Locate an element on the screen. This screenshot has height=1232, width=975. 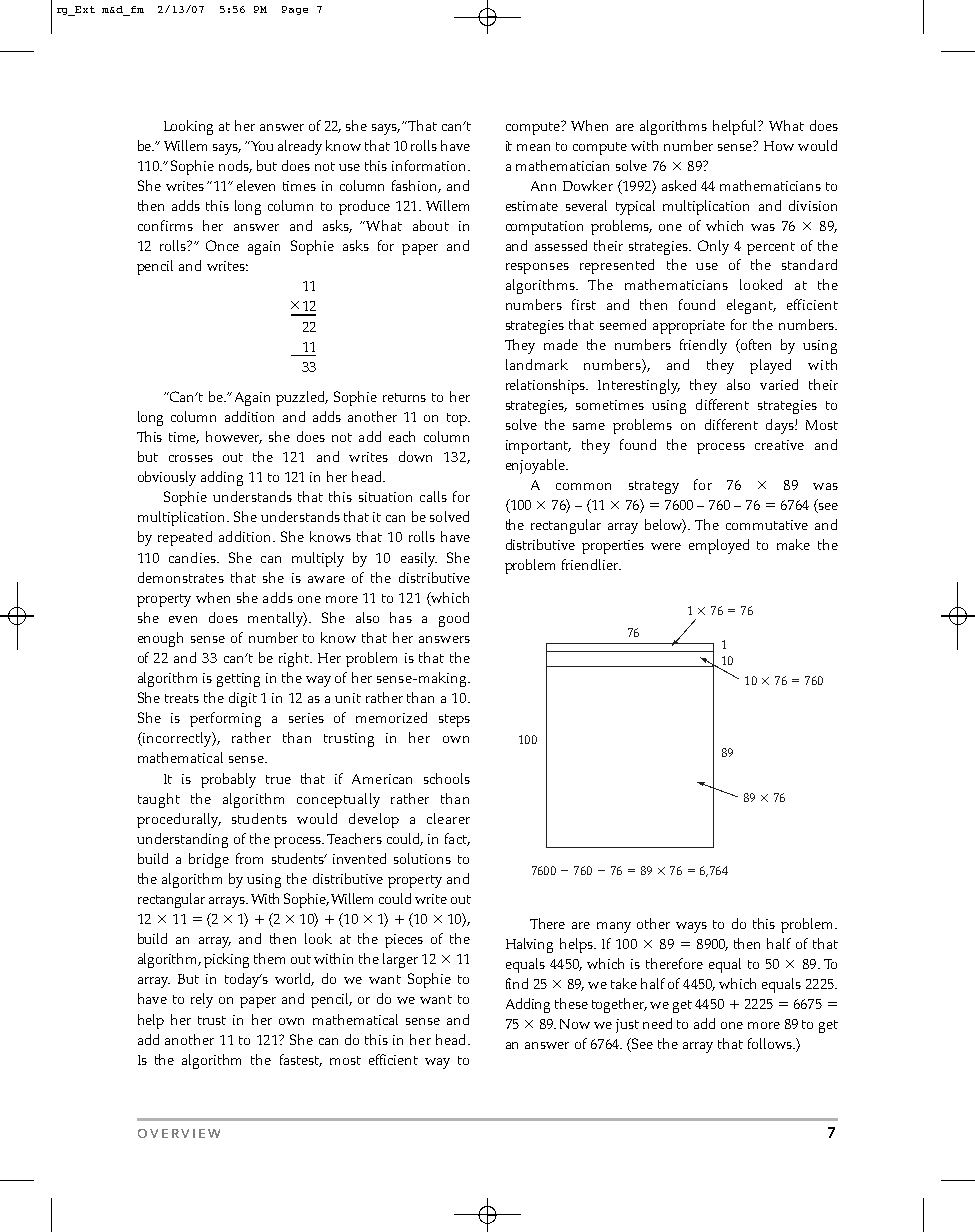
Page is located at coordinates (295, 10).
